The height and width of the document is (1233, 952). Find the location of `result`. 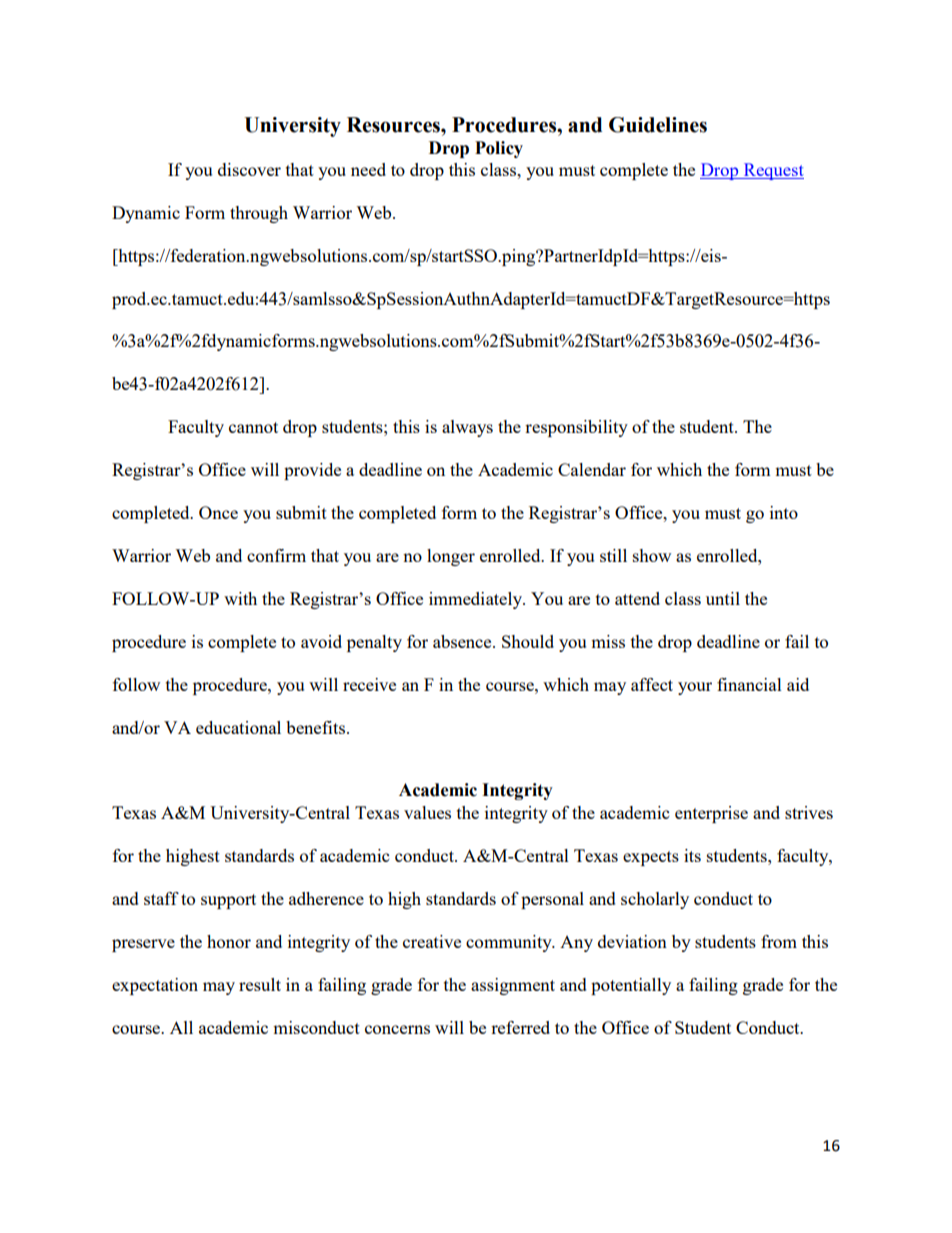

result is located at coordinates (260, 984).
